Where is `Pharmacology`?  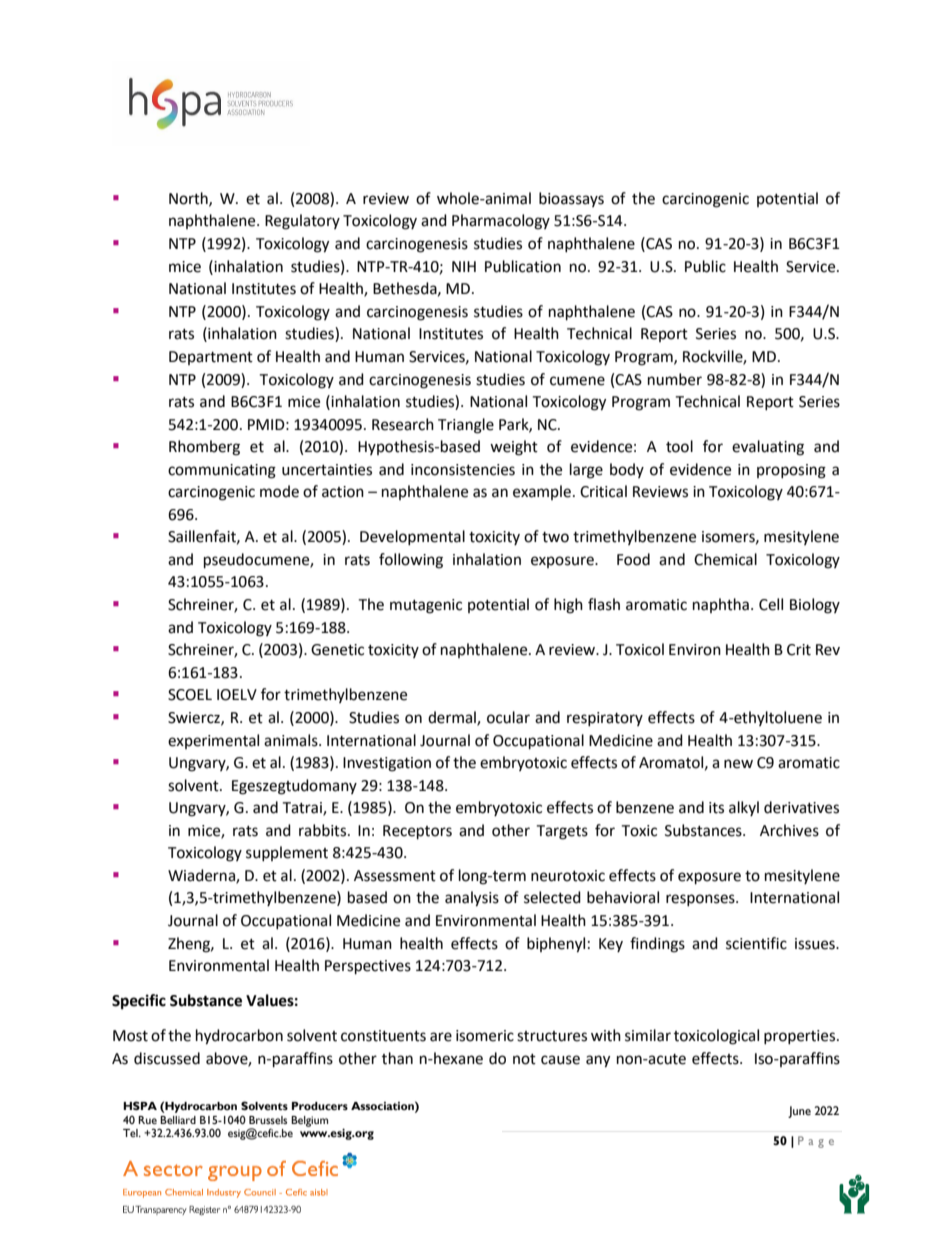 Pharmacology is located at coordinates (501, 222).
